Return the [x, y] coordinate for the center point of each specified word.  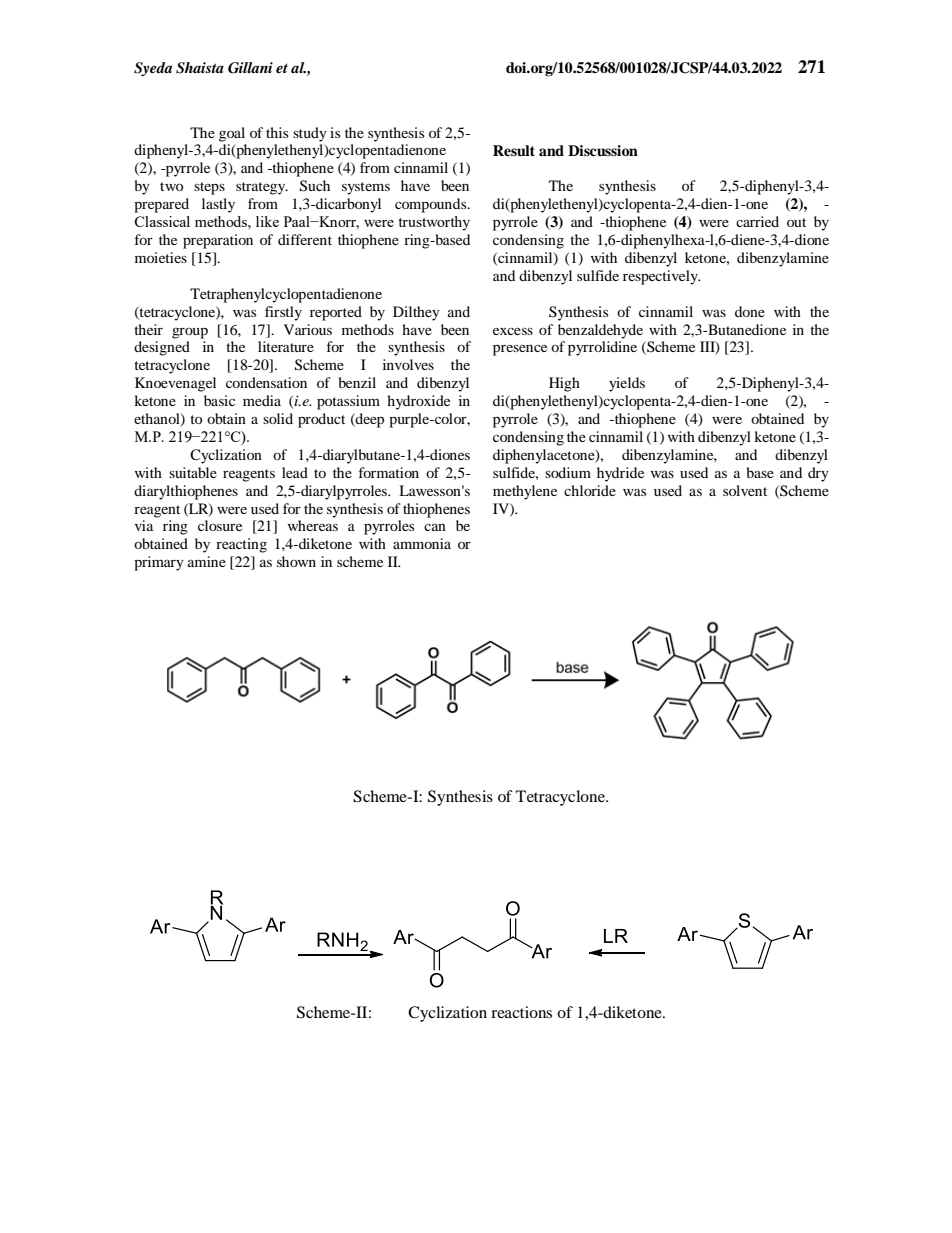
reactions [521, 1012]
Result [514, 150]
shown [296, 561]
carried [757, 221]
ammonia [422, 543]
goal [232, 134]
